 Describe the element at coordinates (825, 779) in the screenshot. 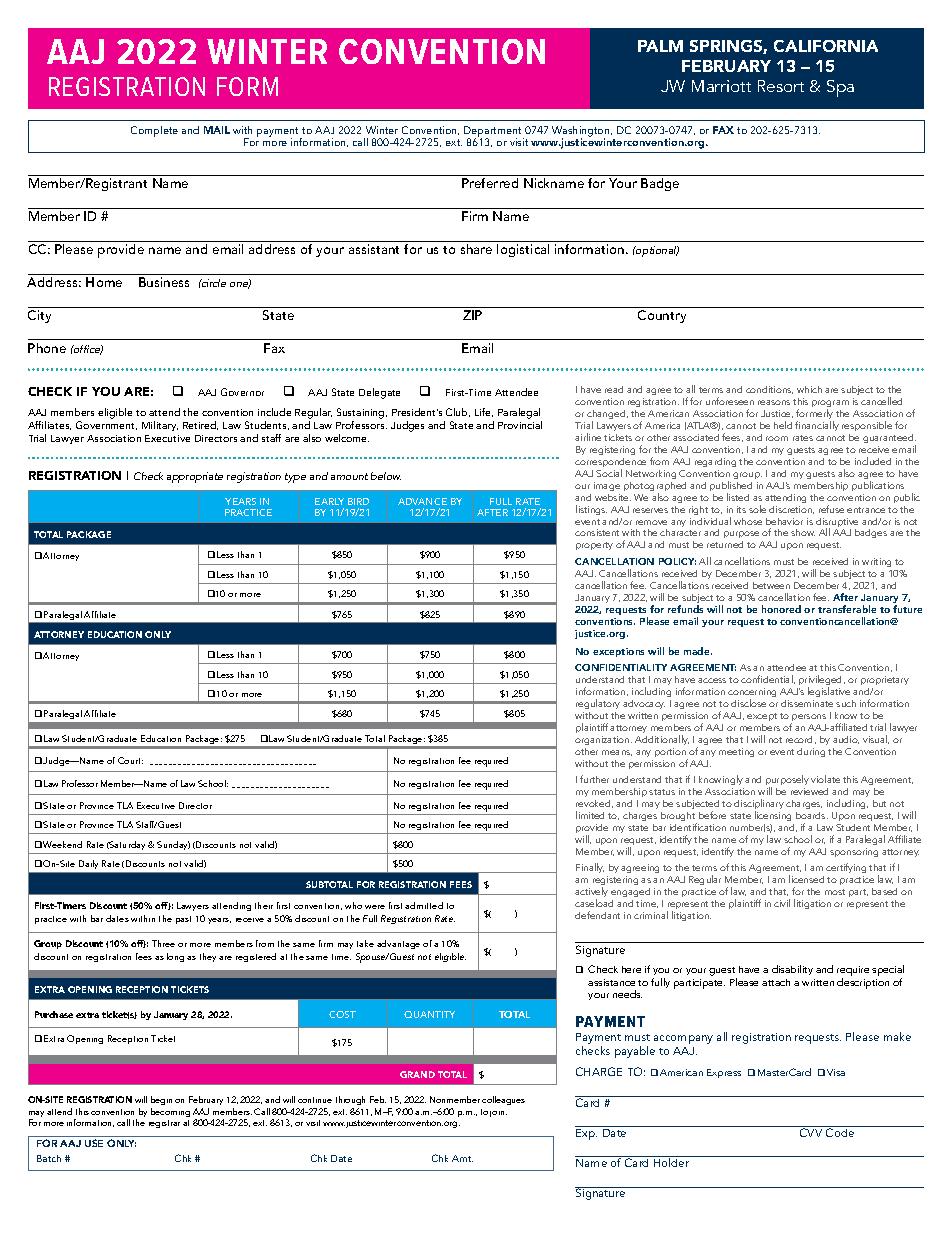

I see `violate` at that location.
